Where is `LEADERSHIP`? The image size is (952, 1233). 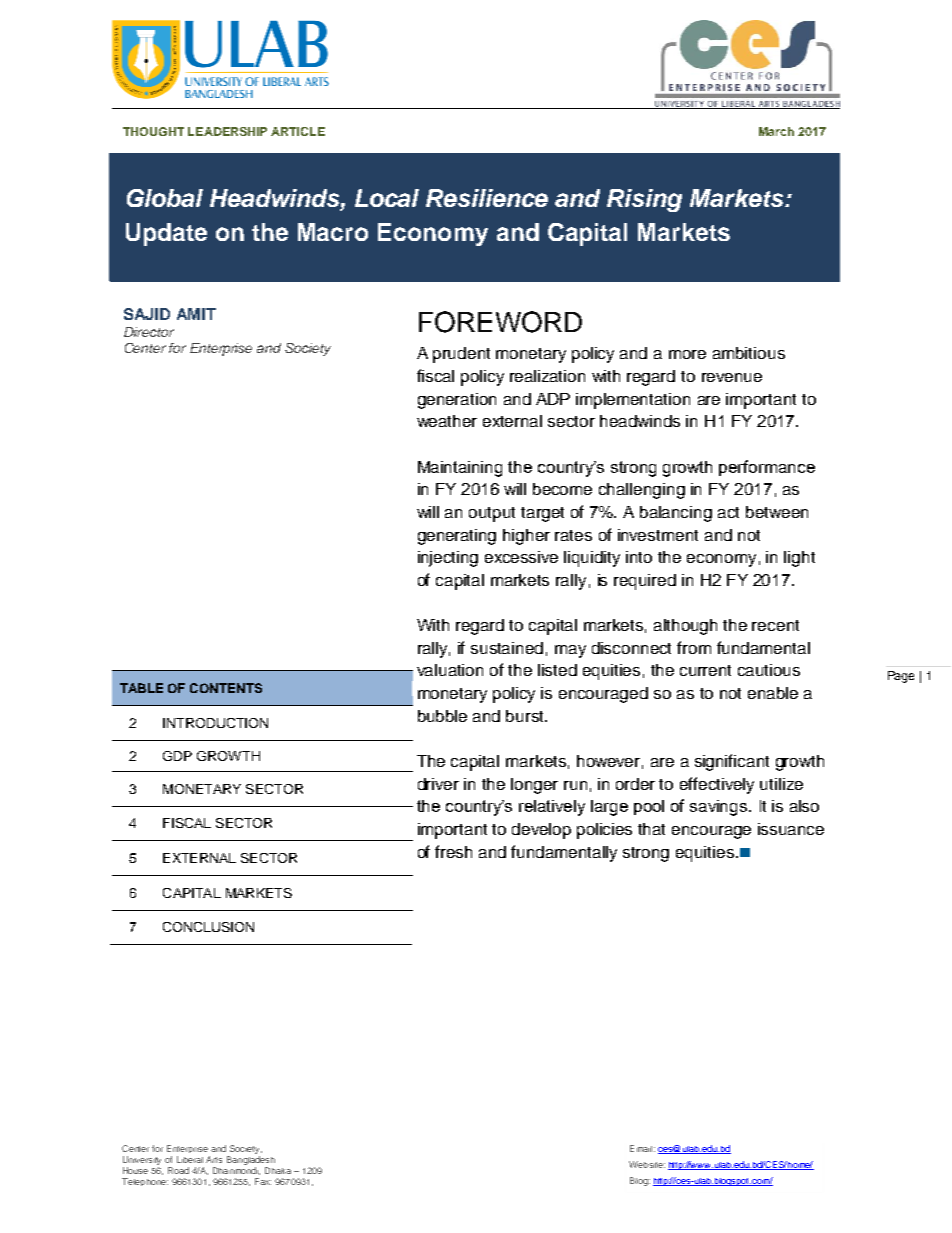
LEADERSHIP is located at coordinates (227, 131).
